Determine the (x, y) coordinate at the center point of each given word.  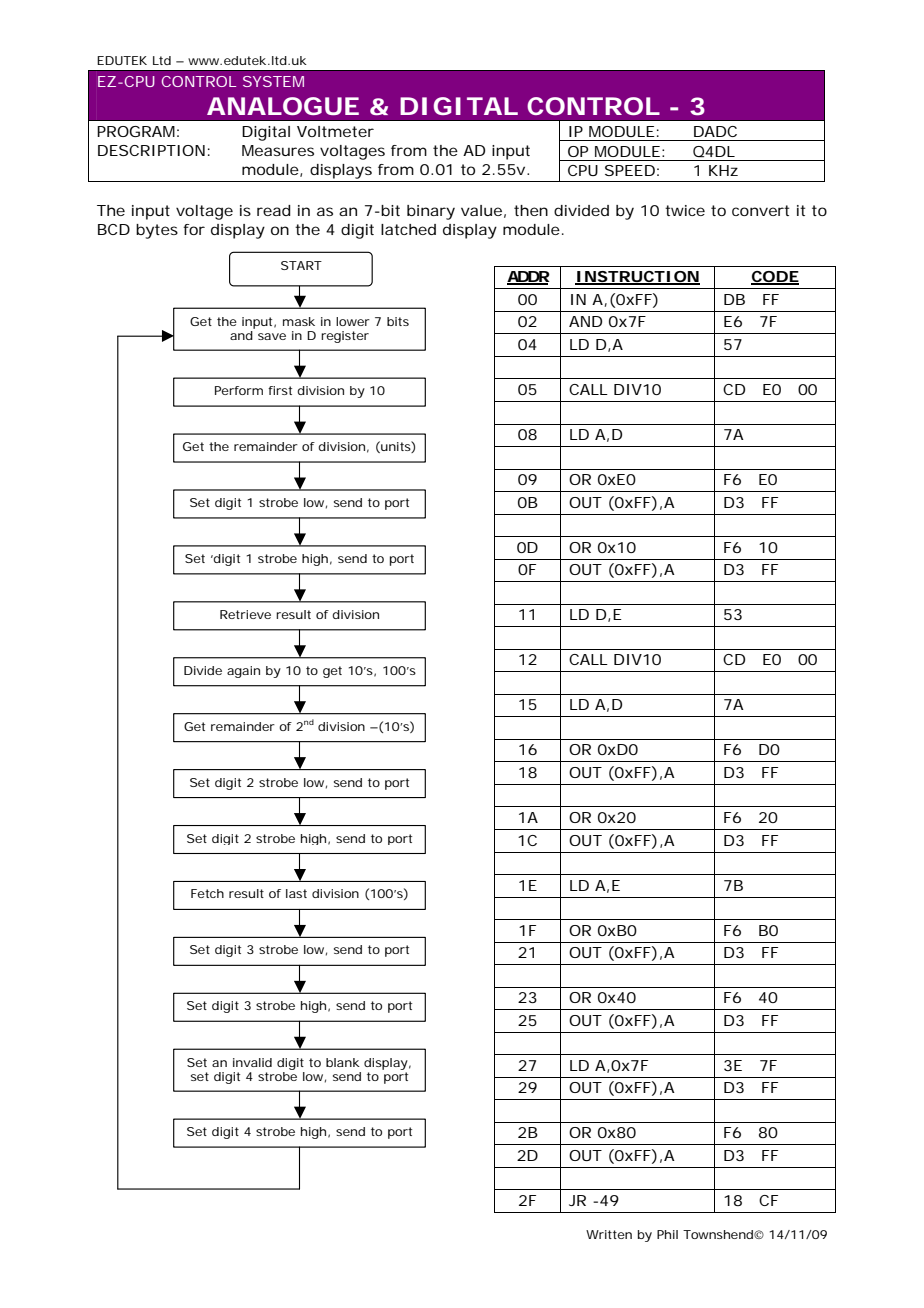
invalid (252, 1062)
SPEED (630, 170)
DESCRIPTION (151, 150)
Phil (667, 1234)
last (296, 893)
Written (609, 1234)
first (280, 390)
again (243, 672)
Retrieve (245, 614)
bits (398, 321)
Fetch (207, 893)
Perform (239, 390)
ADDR (528, 278)
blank (343, 1062)
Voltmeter (335, 131)
